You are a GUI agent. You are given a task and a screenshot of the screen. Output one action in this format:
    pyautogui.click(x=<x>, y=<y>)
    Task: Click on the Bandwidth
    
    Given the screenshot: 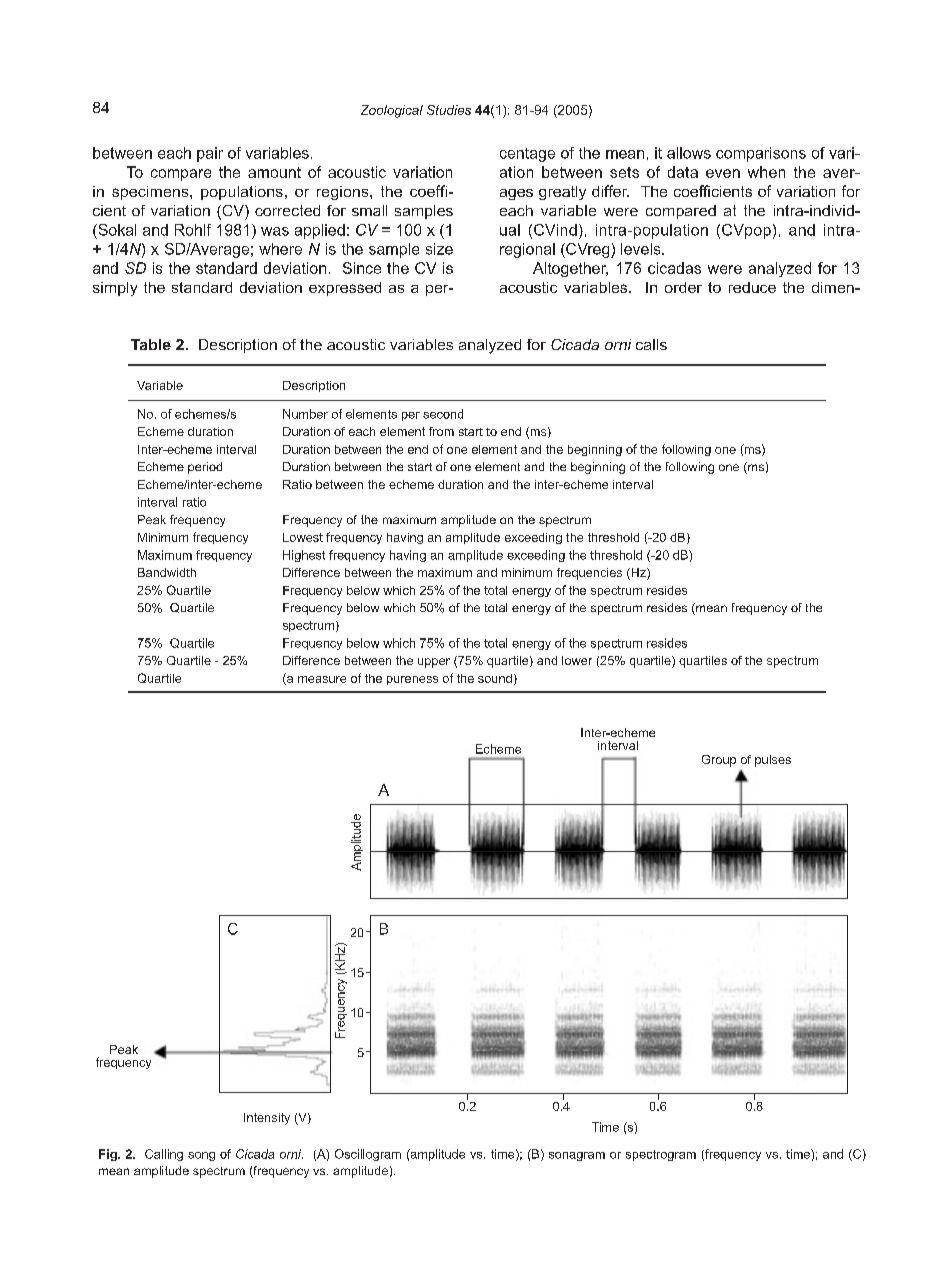 What is the action you would take?
    pyautogui.click(x=167, y=572)
